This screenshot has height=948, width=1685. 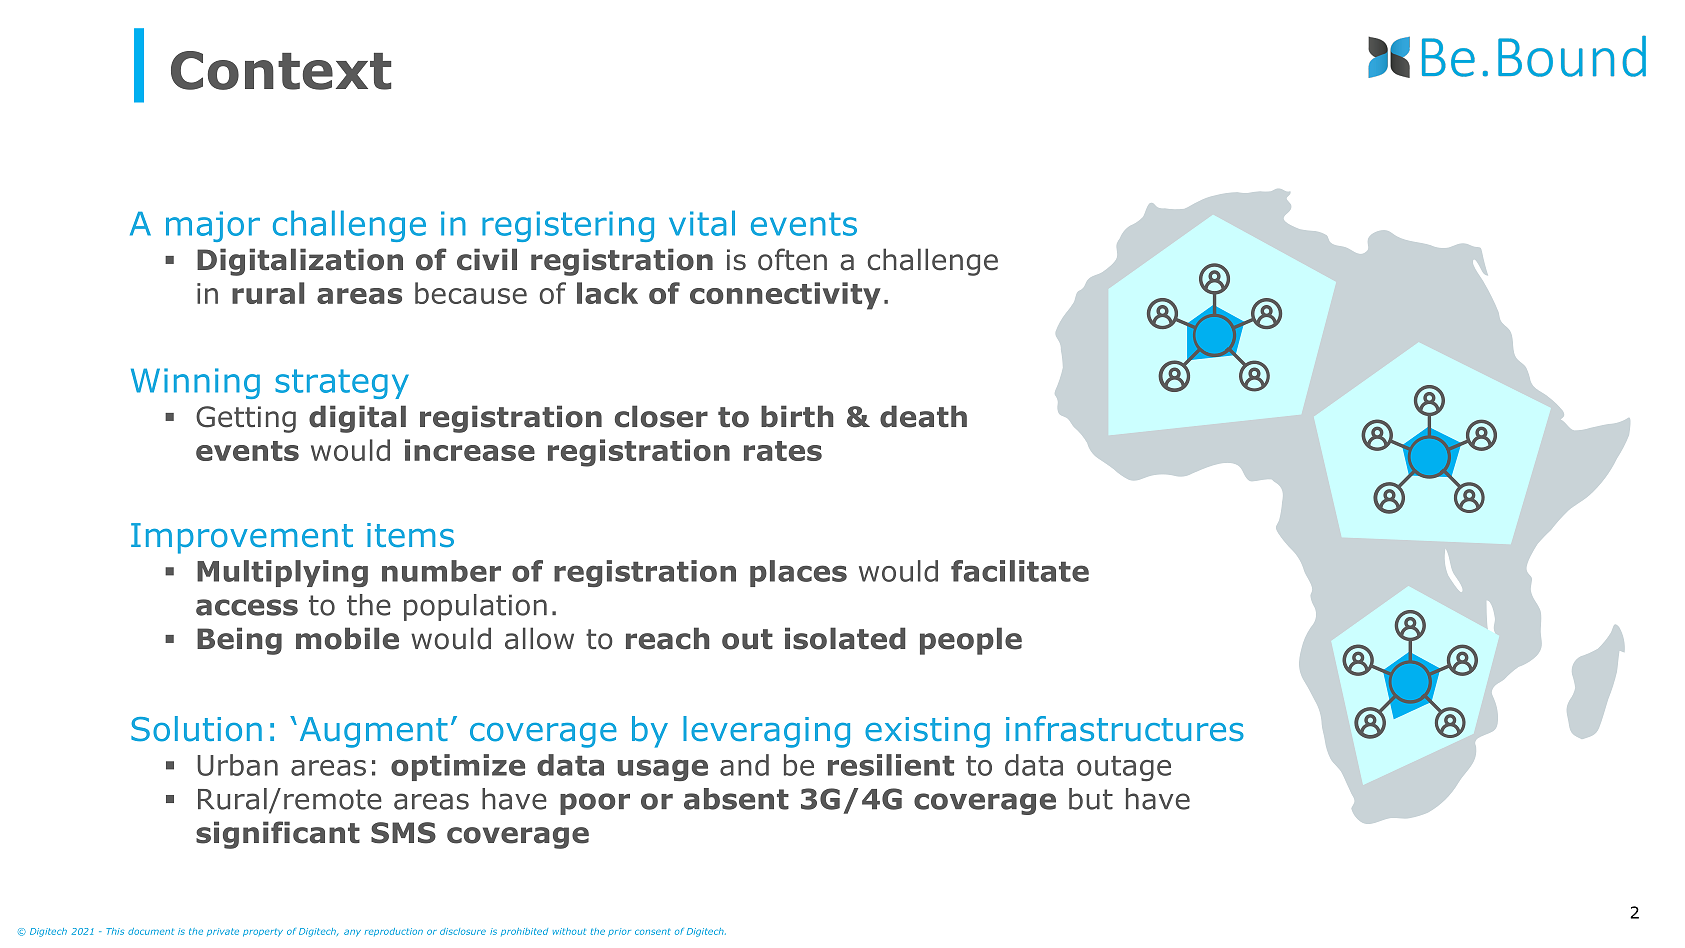 I want to click on vital, so click(x=702, y=223).
